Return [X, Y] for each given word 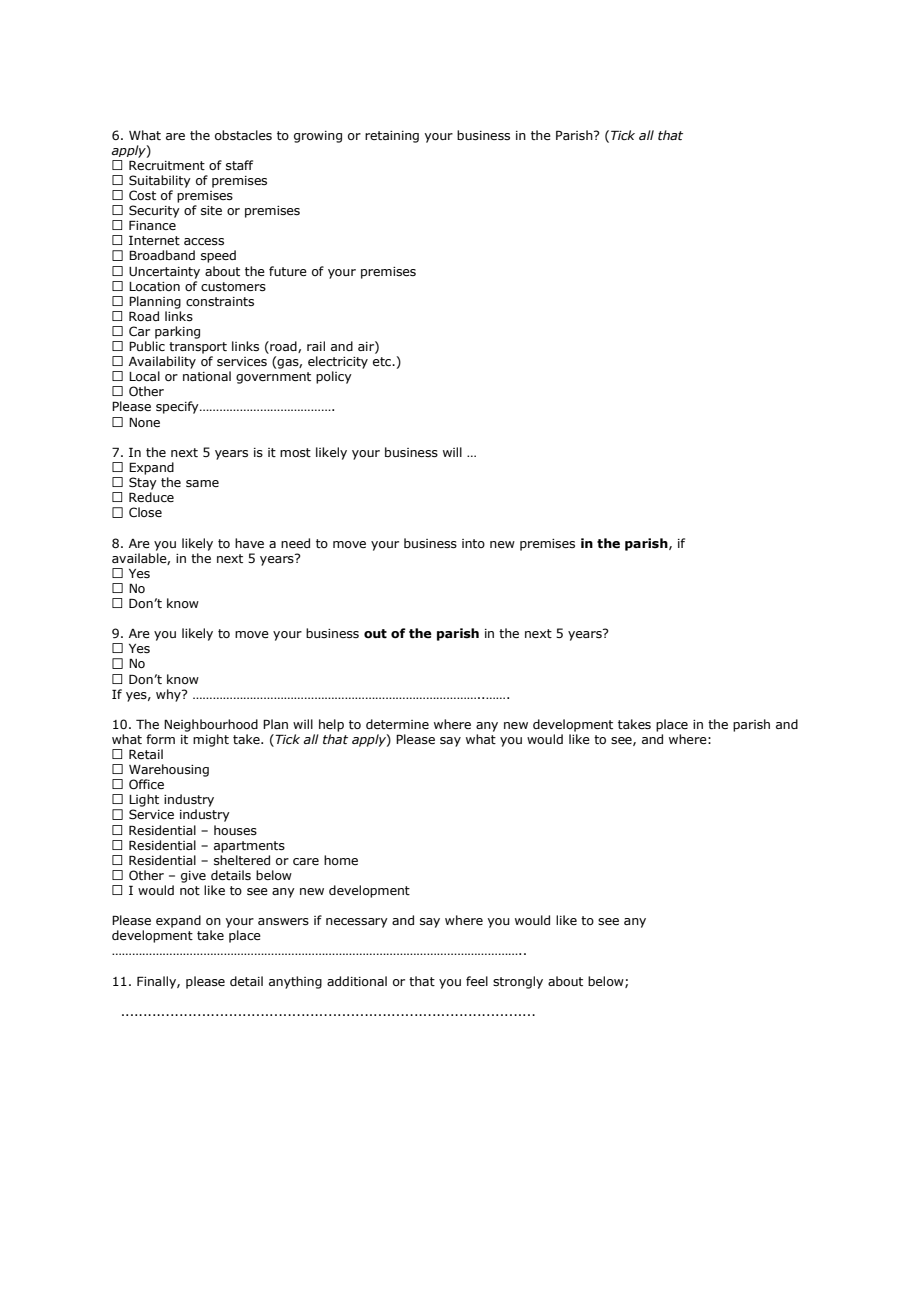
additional [357, 981]
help [331, 725]
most [295, 452]
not [190, 890]
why [169, 695]
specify [178, 407]
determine [397, 724]
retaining [392, 137]
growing [318, 137]
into [473, 543]
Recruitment [167, 165]
